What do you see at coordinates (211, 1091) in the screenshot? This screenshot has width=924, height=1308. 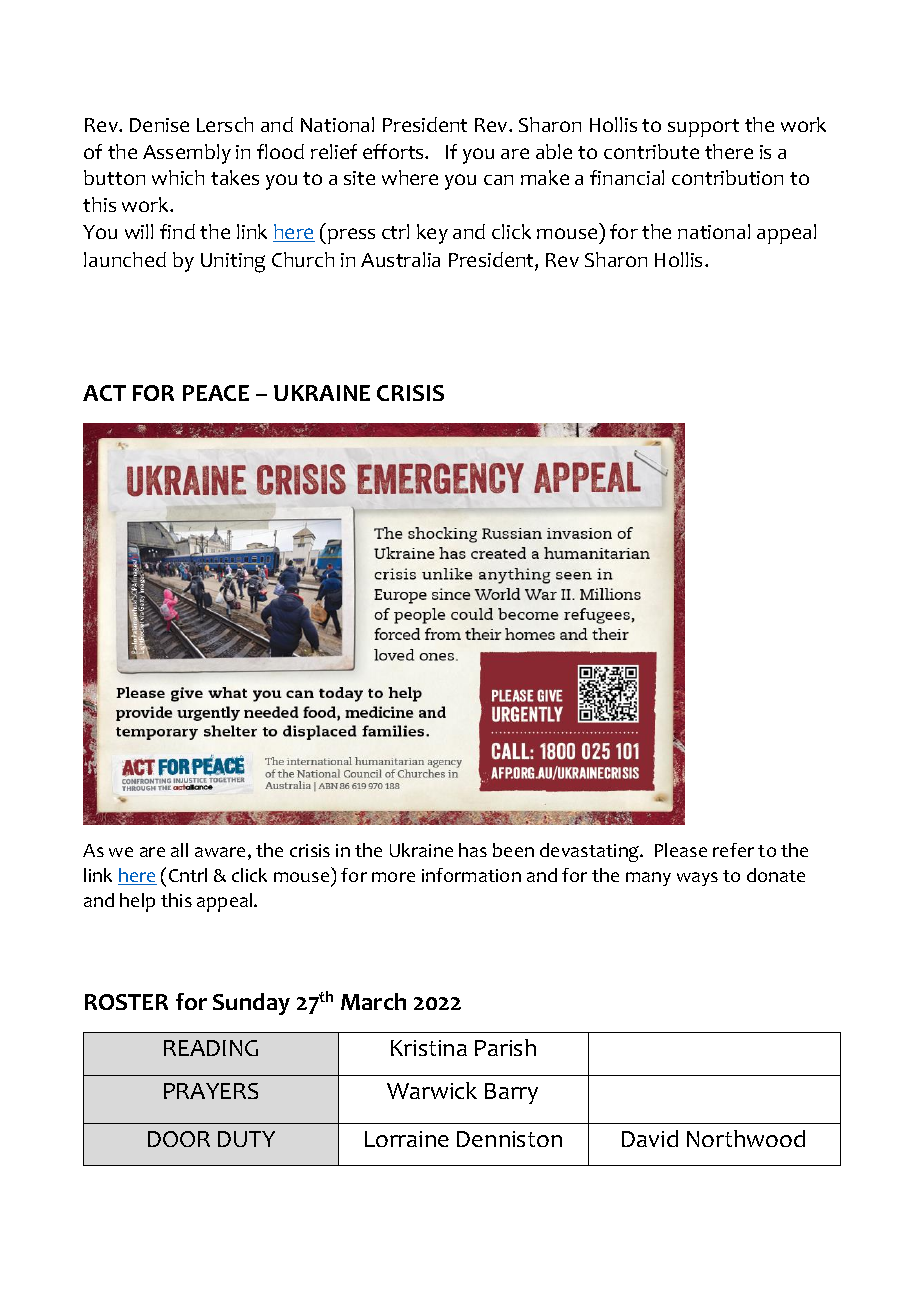 I see `PRAYERS` at bounding box center [211, 1091].
